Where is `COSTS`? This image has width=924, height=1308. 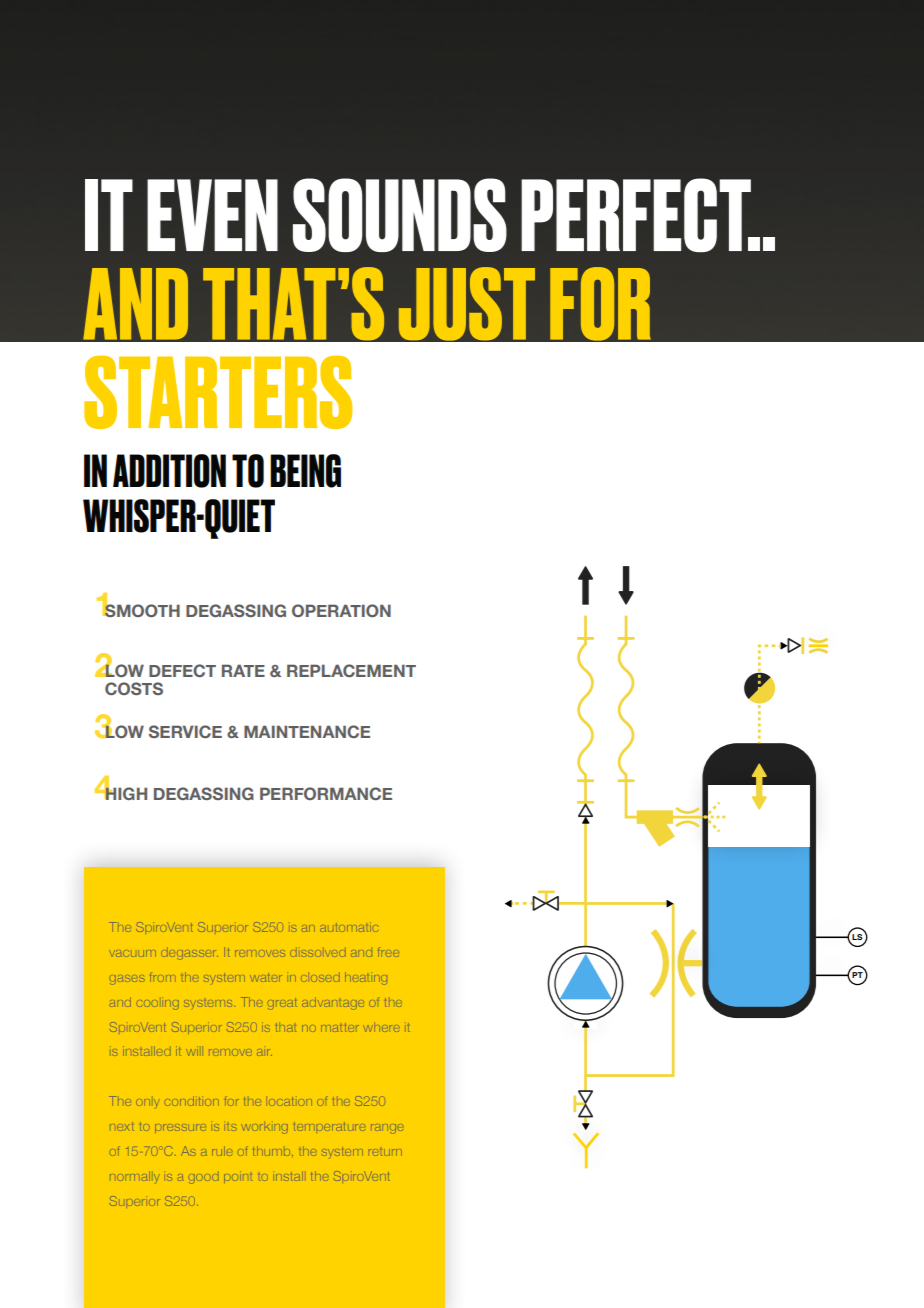
COSTS is located at coordinates (134, 688).
